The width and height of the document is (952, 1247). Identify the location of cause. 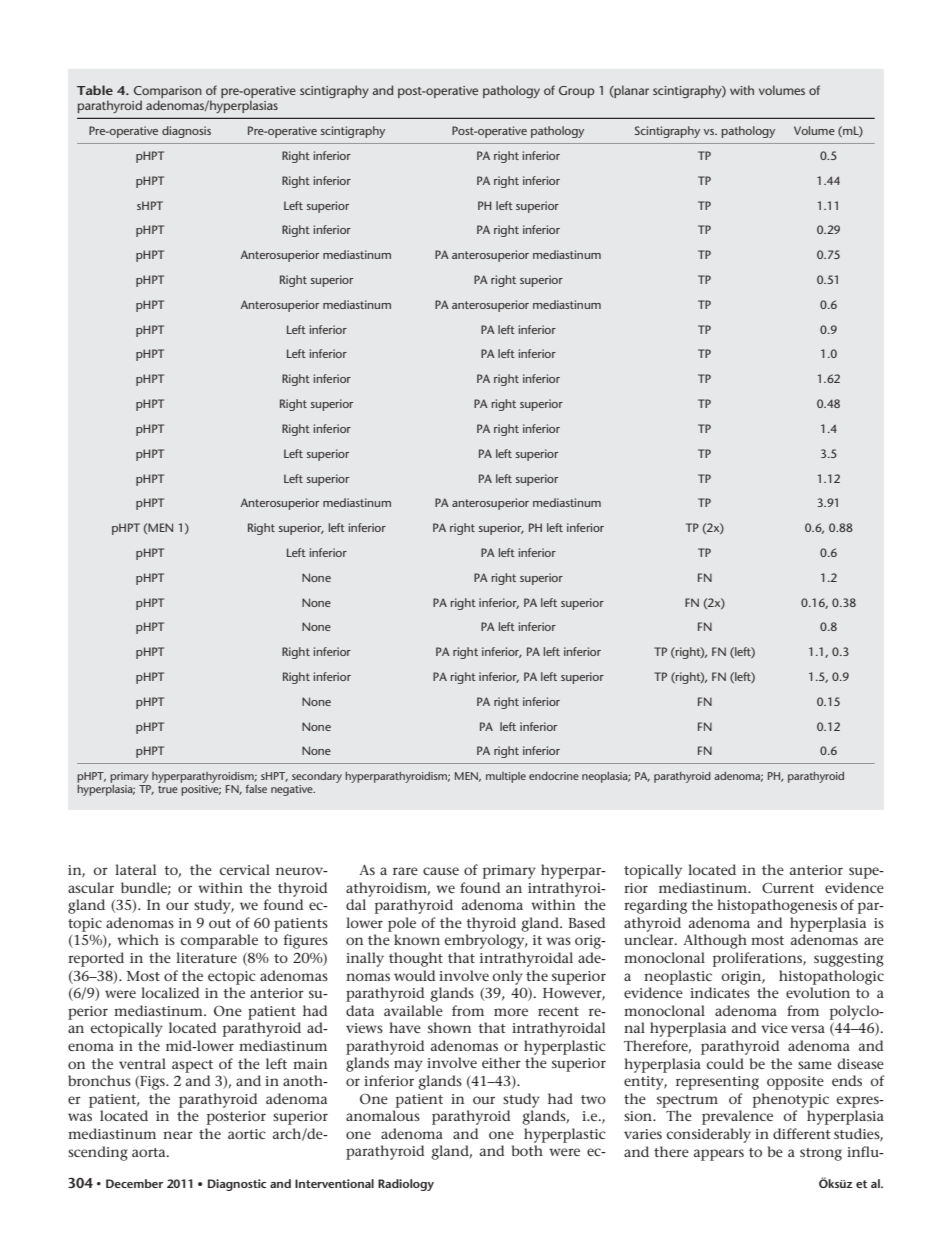
(441, 871).
